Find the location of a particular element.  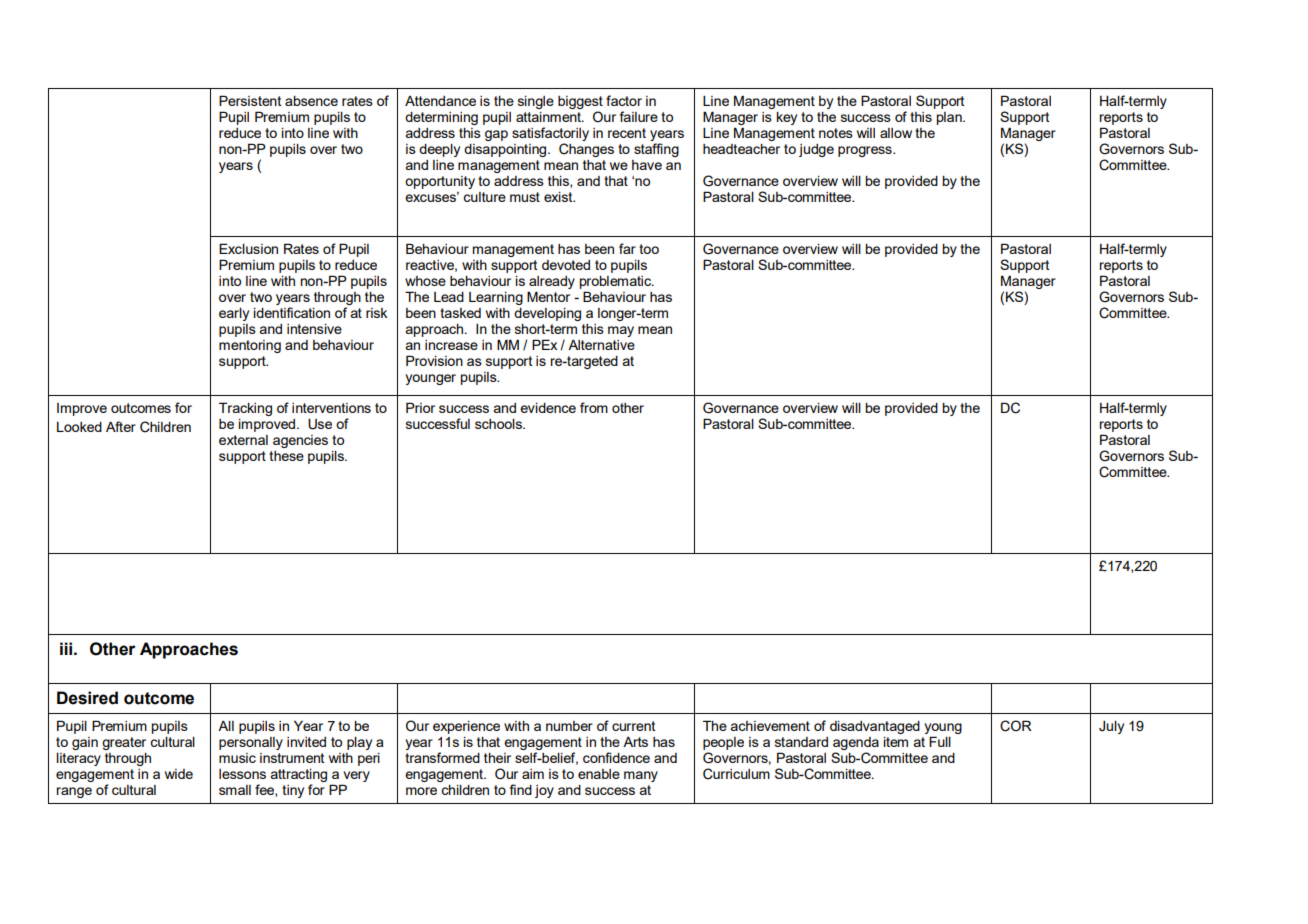

Alternative is located at coordinates (601, 345).
